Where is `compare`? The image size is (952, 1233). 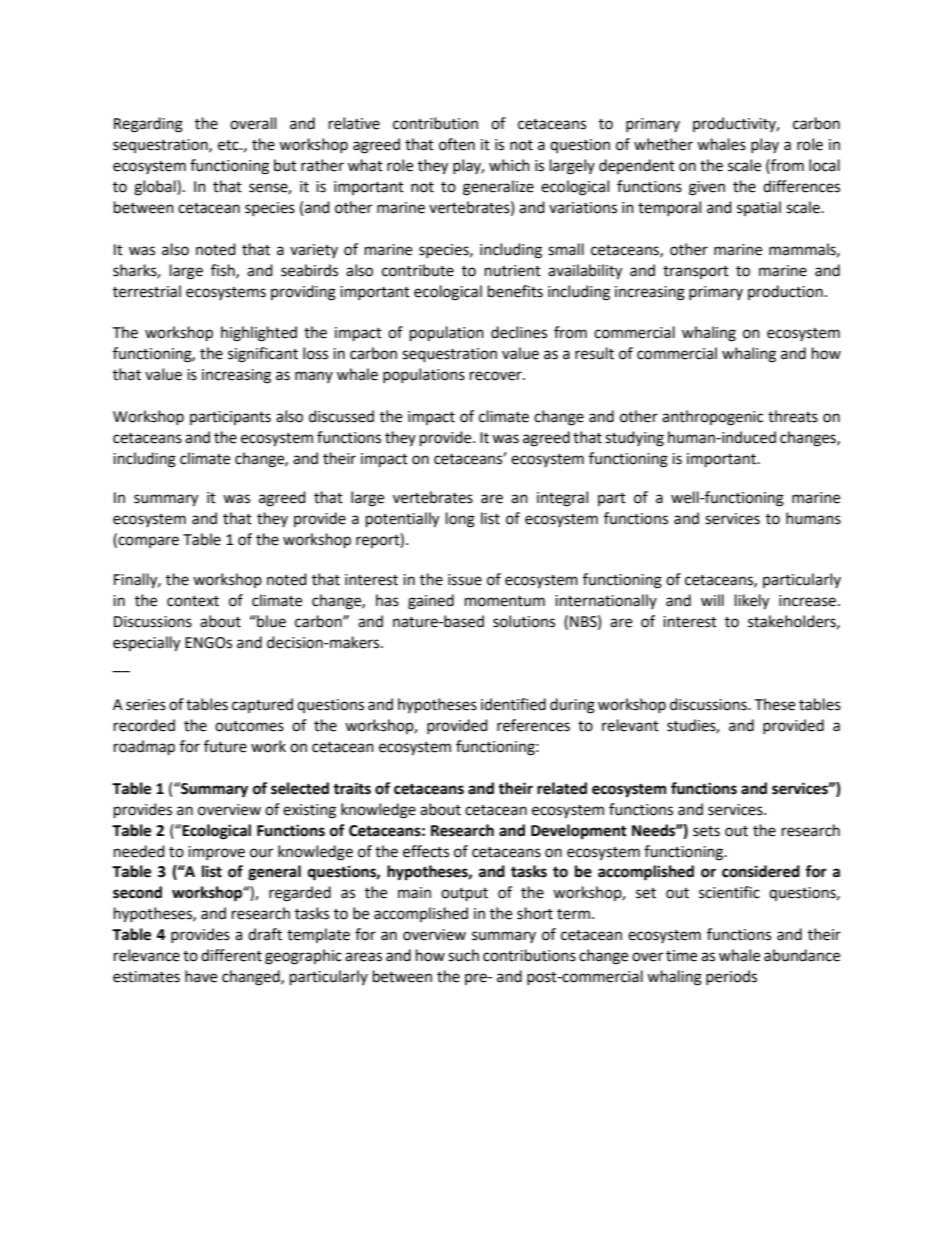
compare is located at coordinates (147, 542).
